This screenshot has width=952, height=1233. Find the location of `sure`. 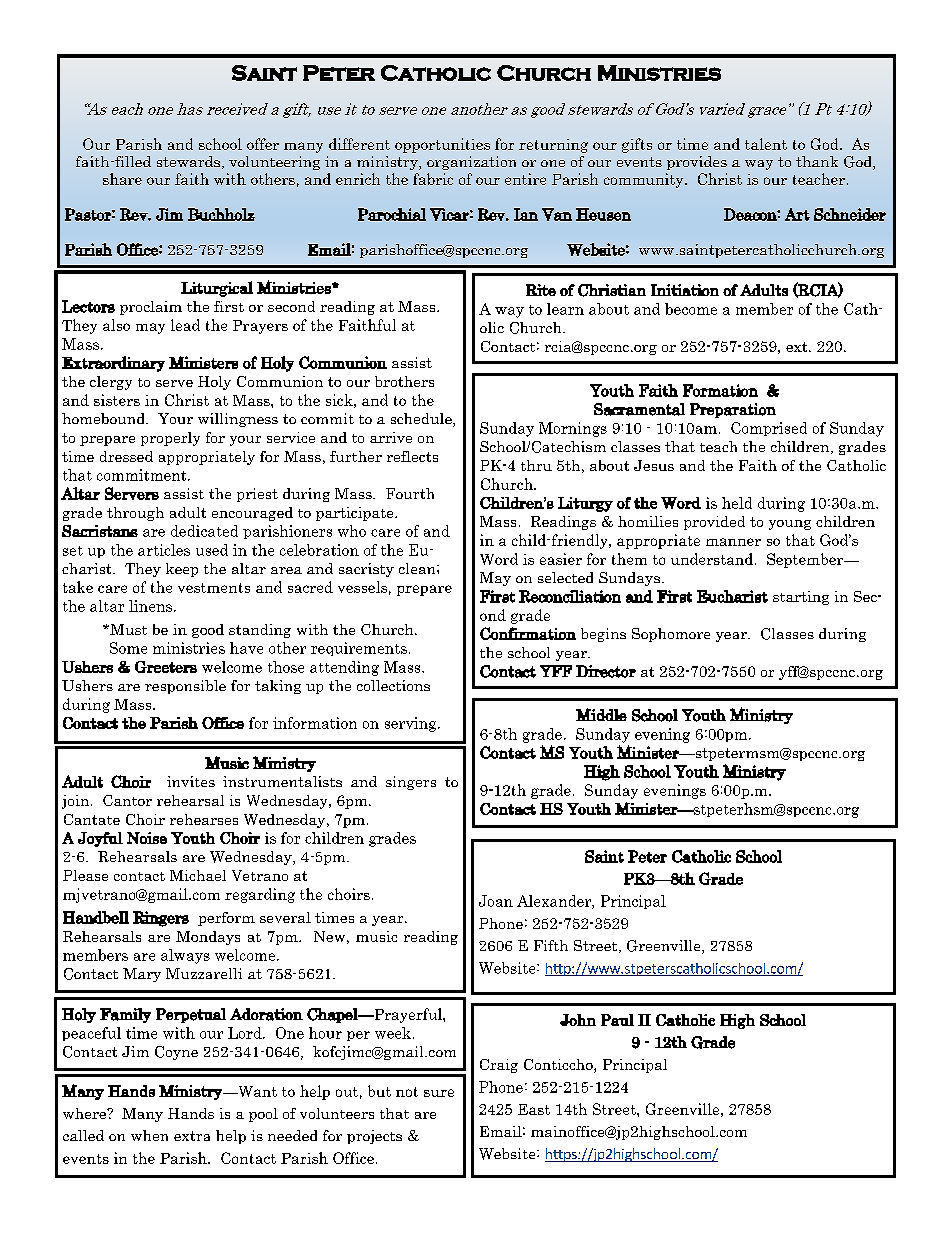

sure is located at coordinates (439, 1093).
